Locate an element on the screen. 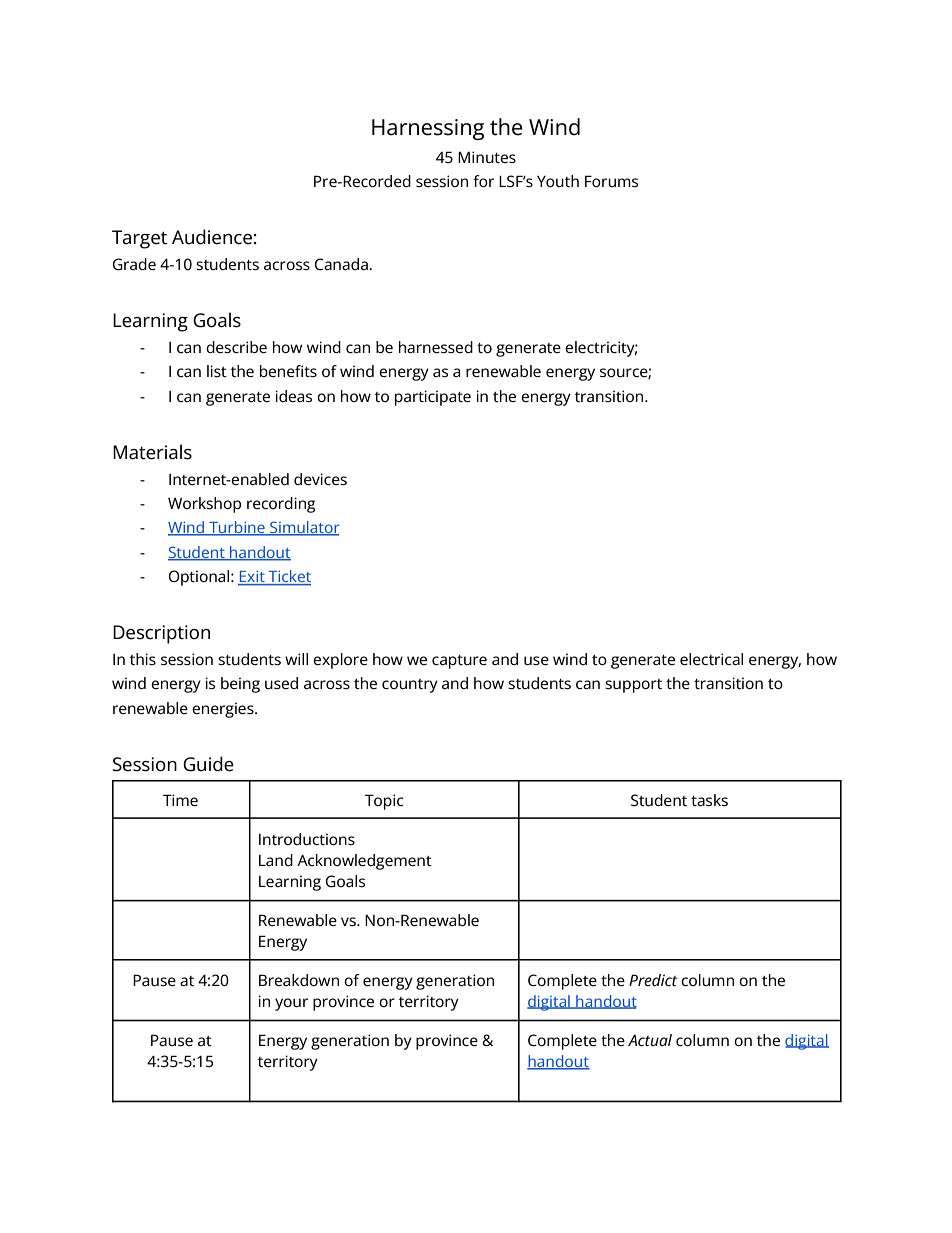 The image size is (952, 1233). list is located at coordinates (217, 371).
